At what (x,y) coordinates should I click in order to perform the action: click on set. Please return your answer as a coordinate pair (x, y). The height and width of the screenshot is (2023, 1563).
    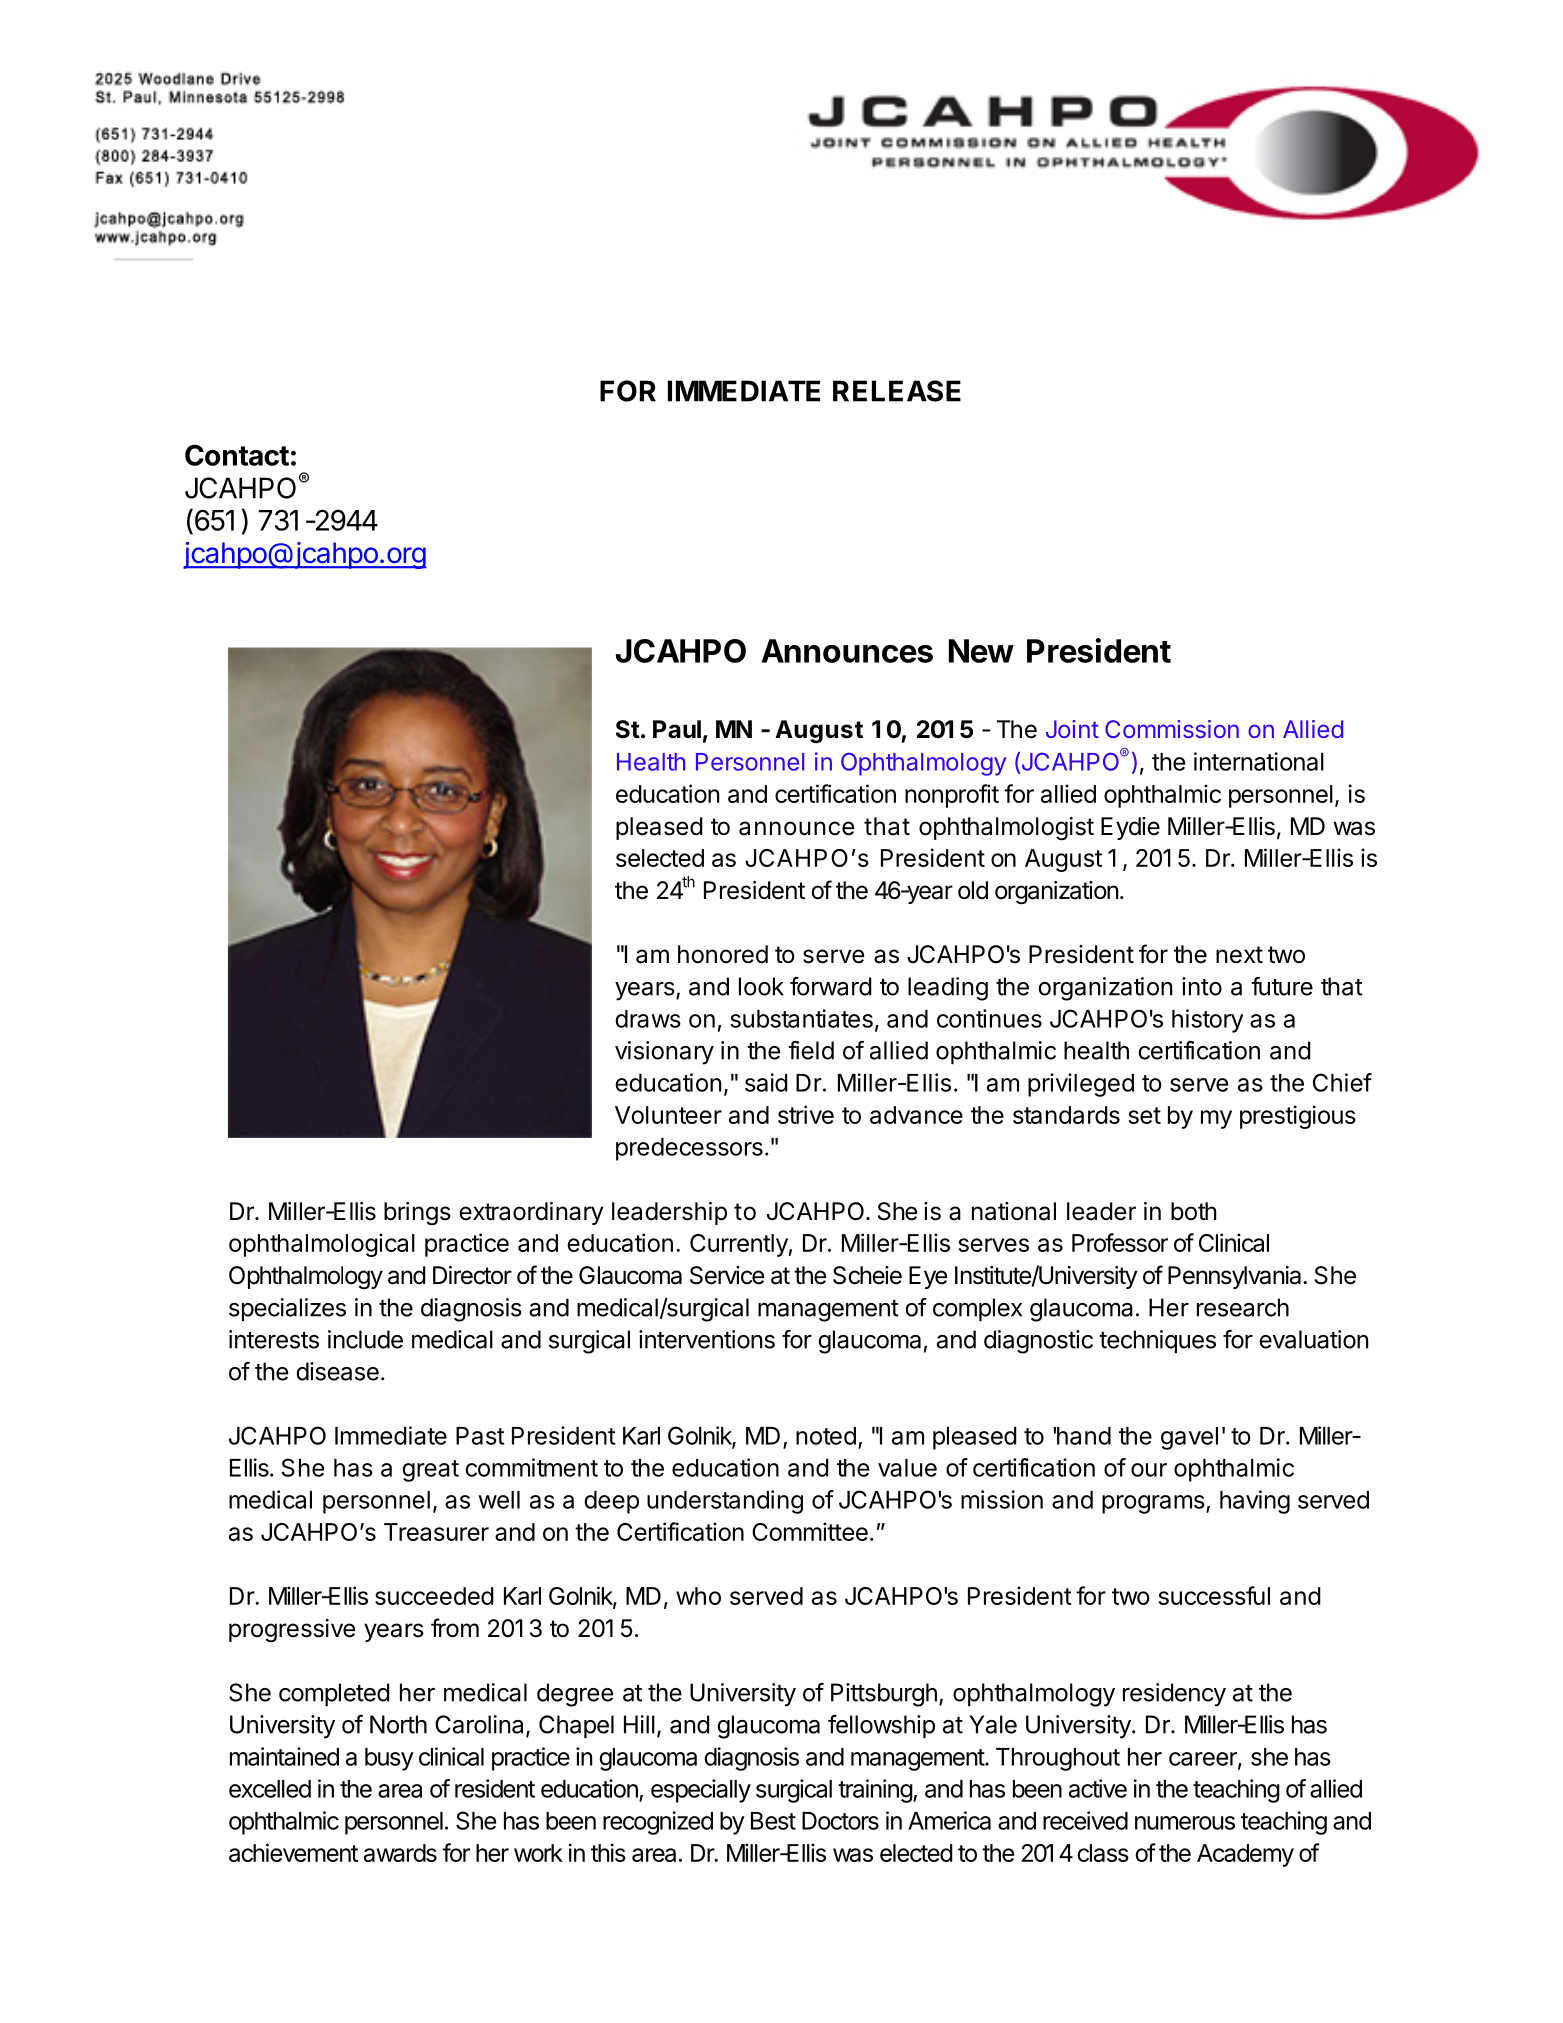
    Looking at the image, I should click on (1144, 1115).
